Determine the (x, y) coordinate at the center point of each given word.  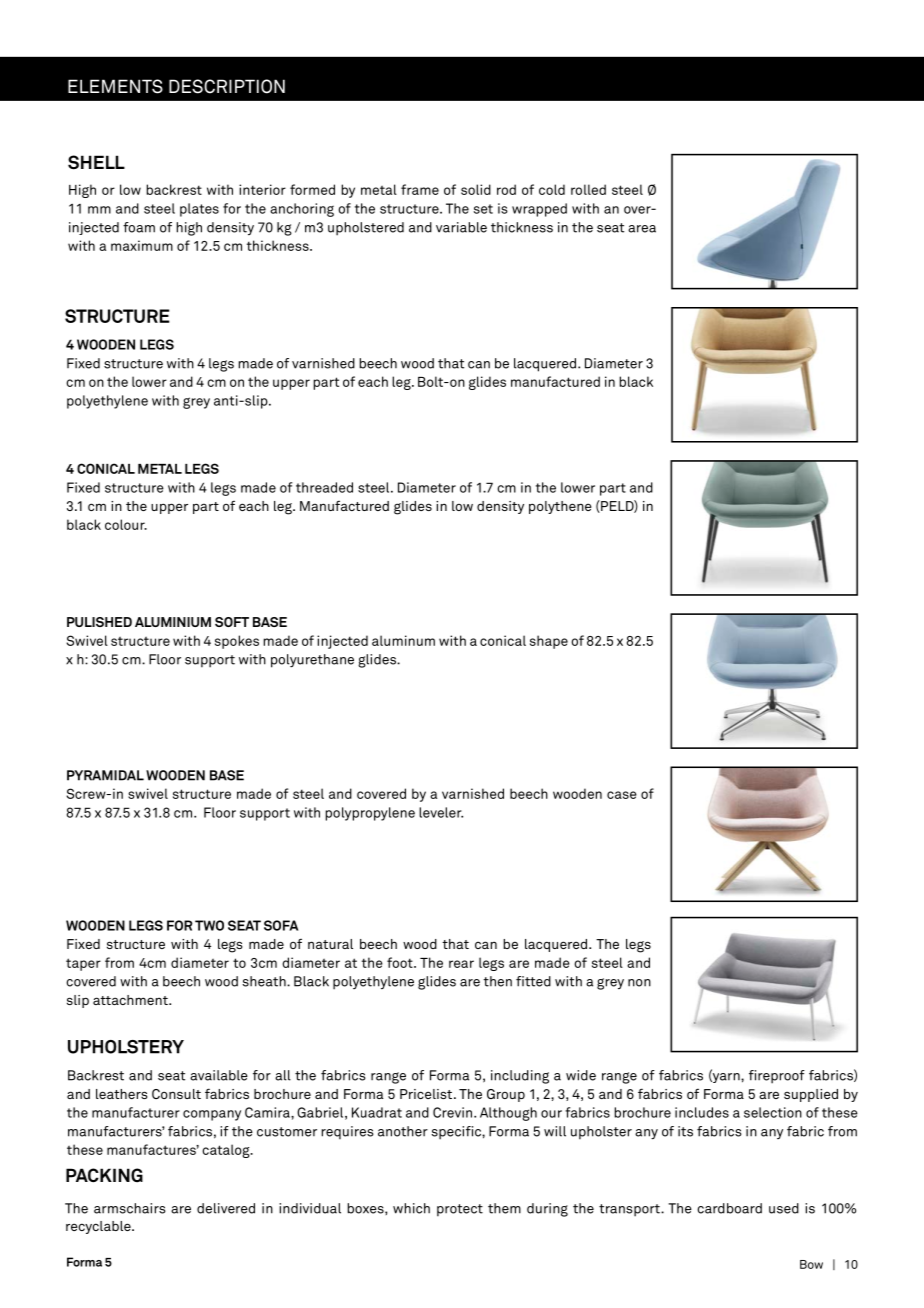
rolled (588, 189)
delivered (226, 1208)
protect (460, 1210)
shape (549, 642)
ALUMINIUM (173, 622)
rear (461, 964)
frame (420, 189)
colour (126, 524)
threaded (324, 487)
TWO (209, 925)
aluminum (403, 640)
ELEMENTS (115, 86)
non (639, 983)
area (642, 229)
